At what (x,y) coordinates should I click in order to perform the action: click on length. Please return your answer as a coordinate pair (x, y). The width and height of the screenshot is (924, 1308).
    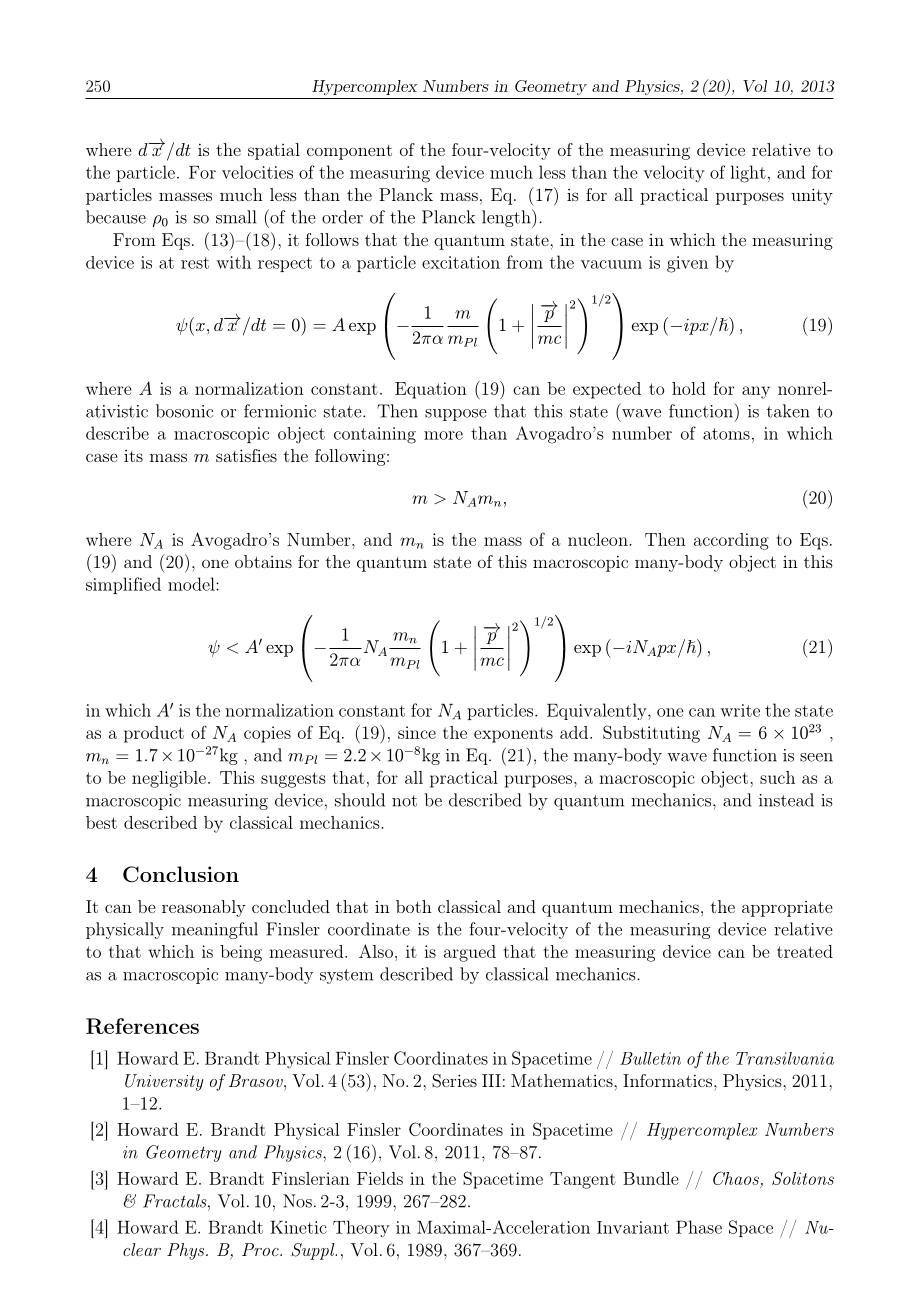
    Looking at the image, I should click on (507, 218).
